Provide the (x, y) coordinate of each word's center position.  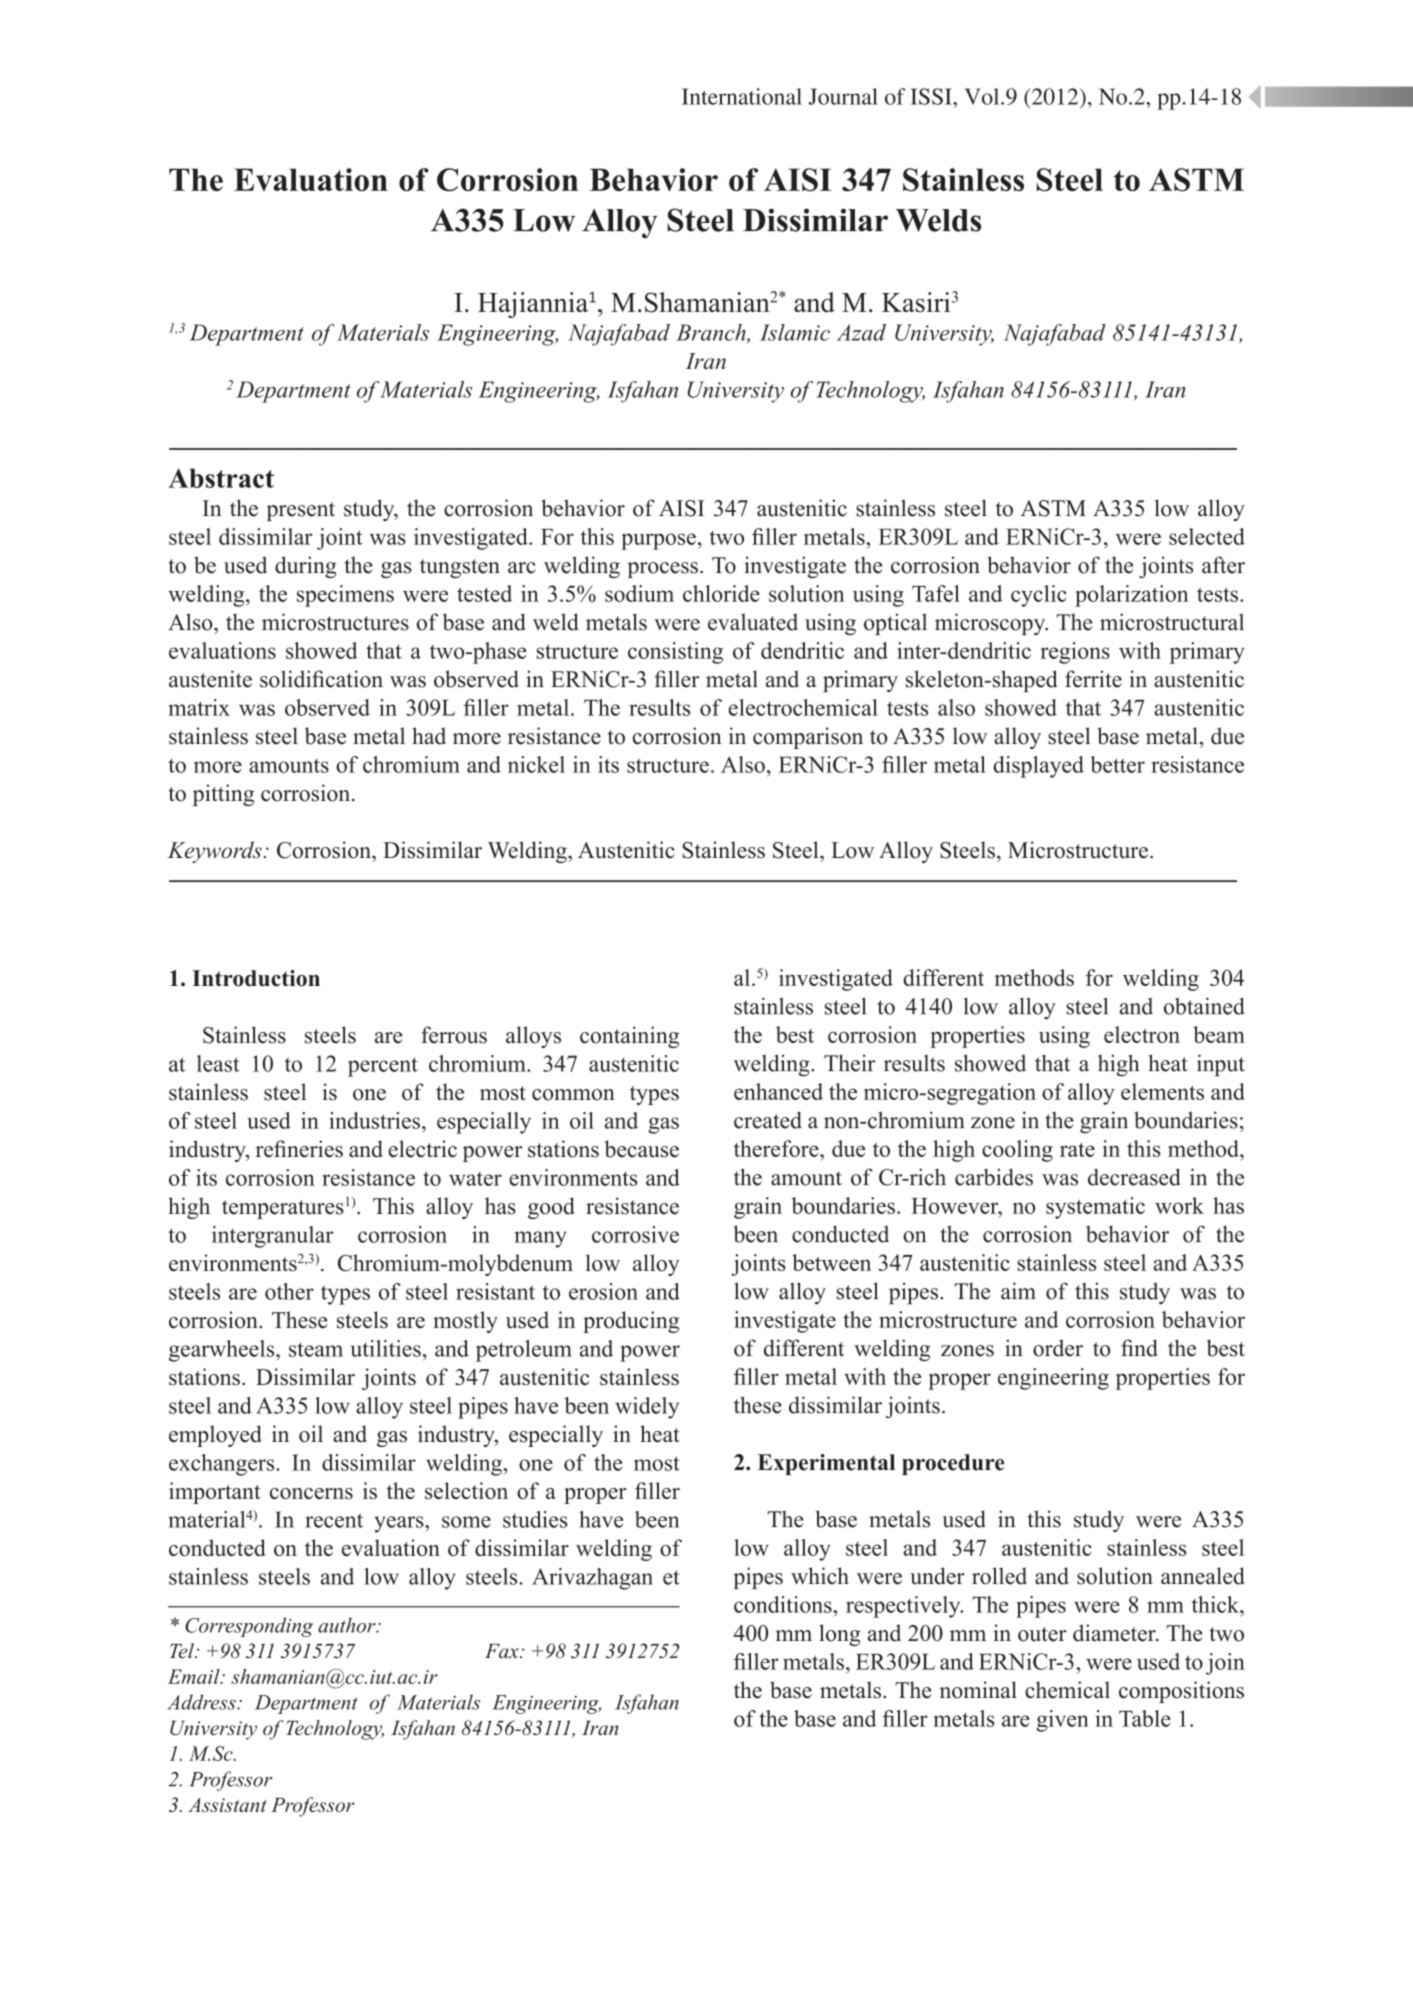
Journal (843, 96)
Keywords (215, 852)
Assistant (227, 1805)
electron (1142, 1034)
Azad (861, 332)
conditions (784, 1604)
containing (629, 1037)
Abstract (221, 478)
